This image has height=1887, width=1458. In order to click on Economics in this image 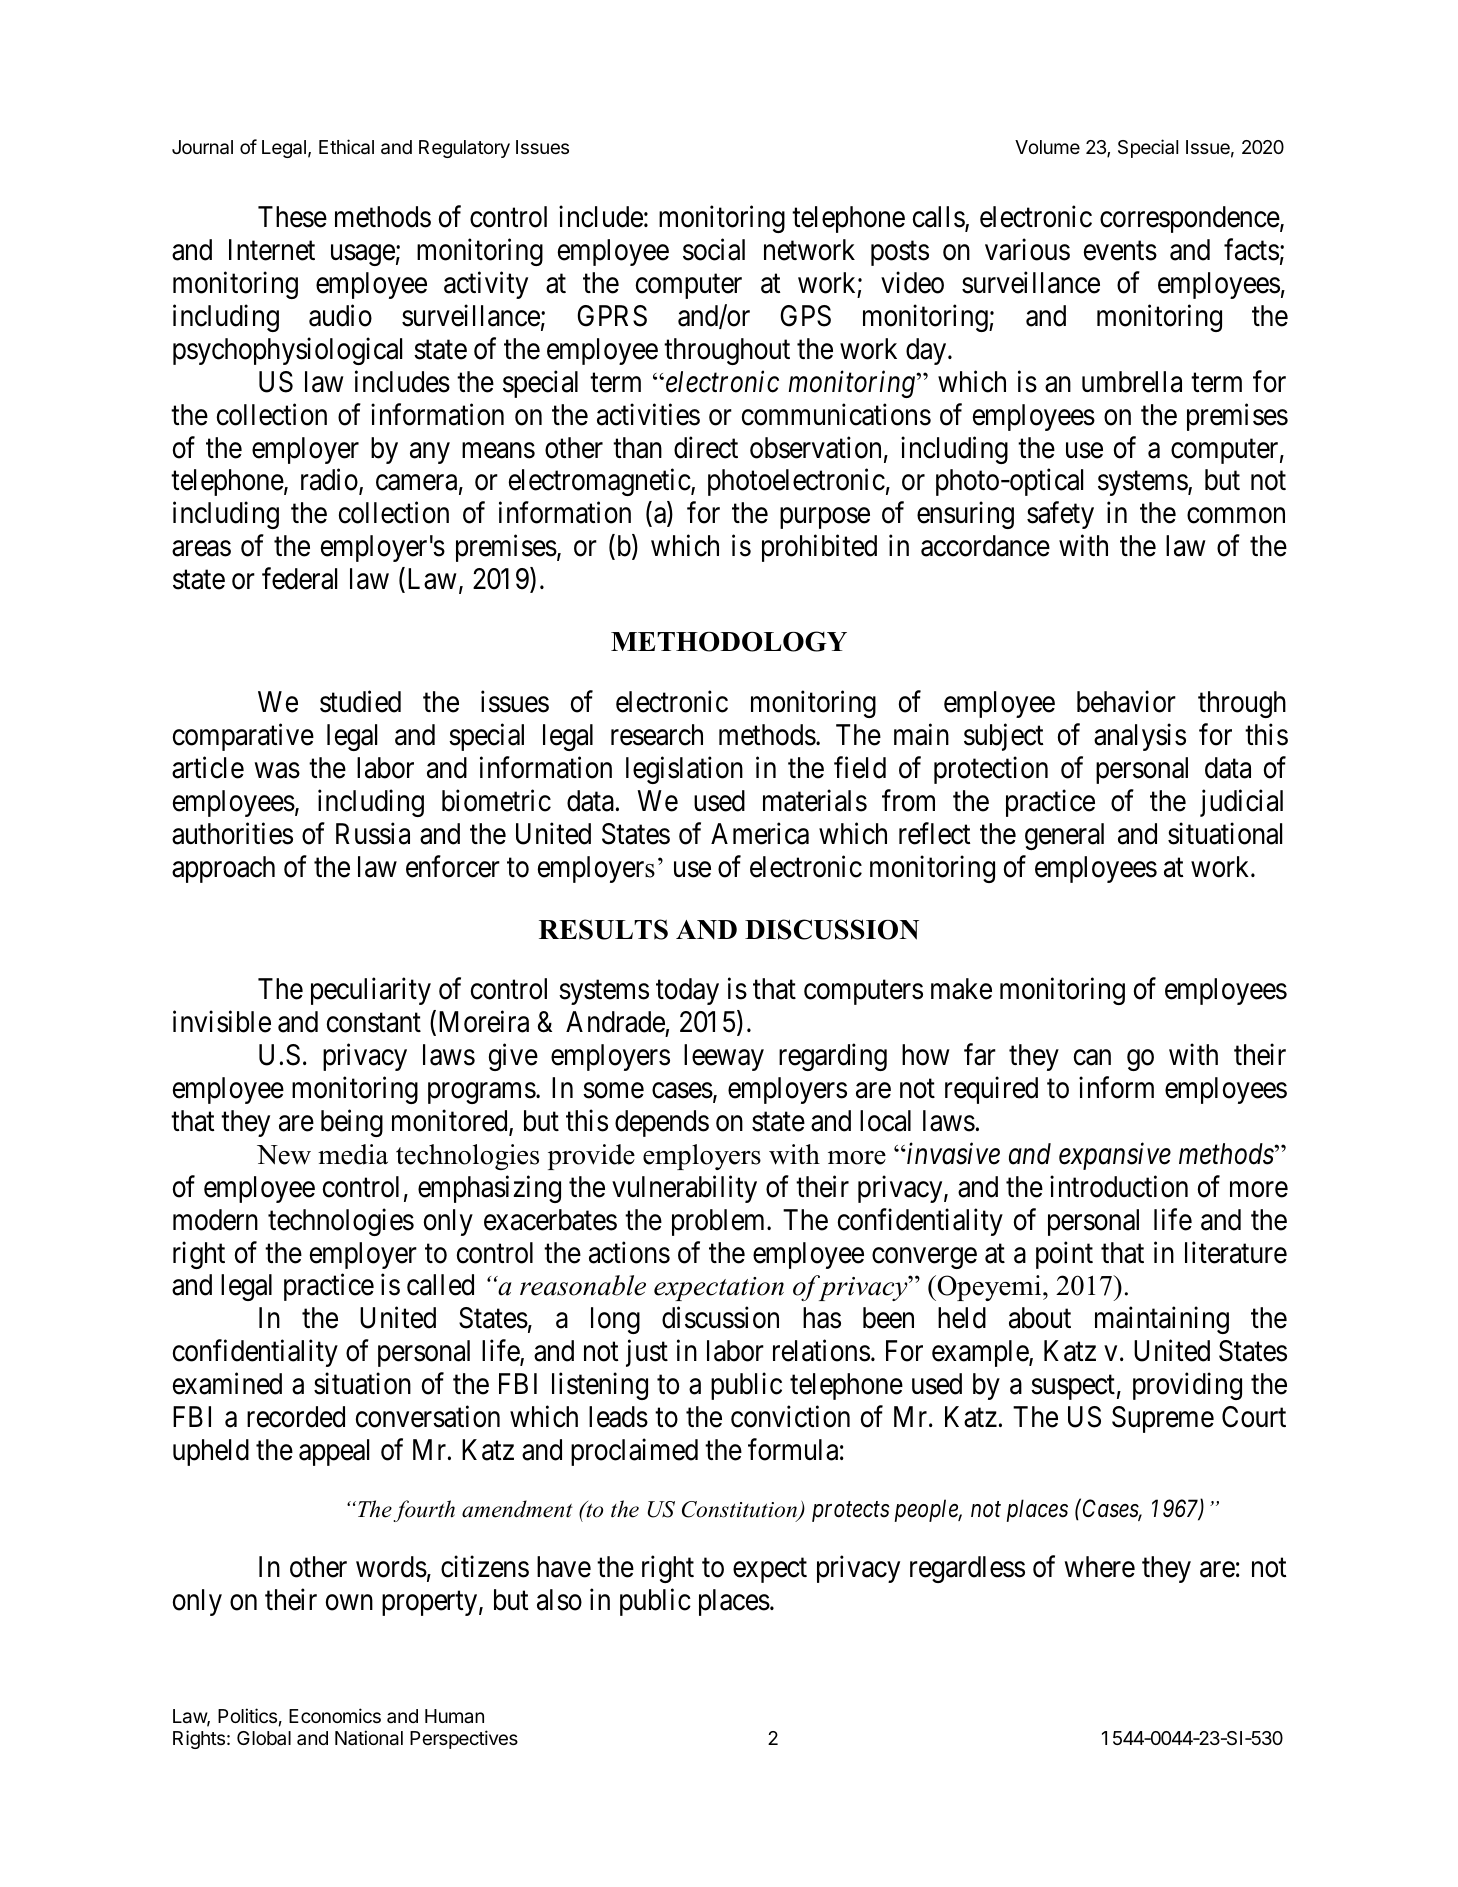, I will do `click(335, 1715)`.
